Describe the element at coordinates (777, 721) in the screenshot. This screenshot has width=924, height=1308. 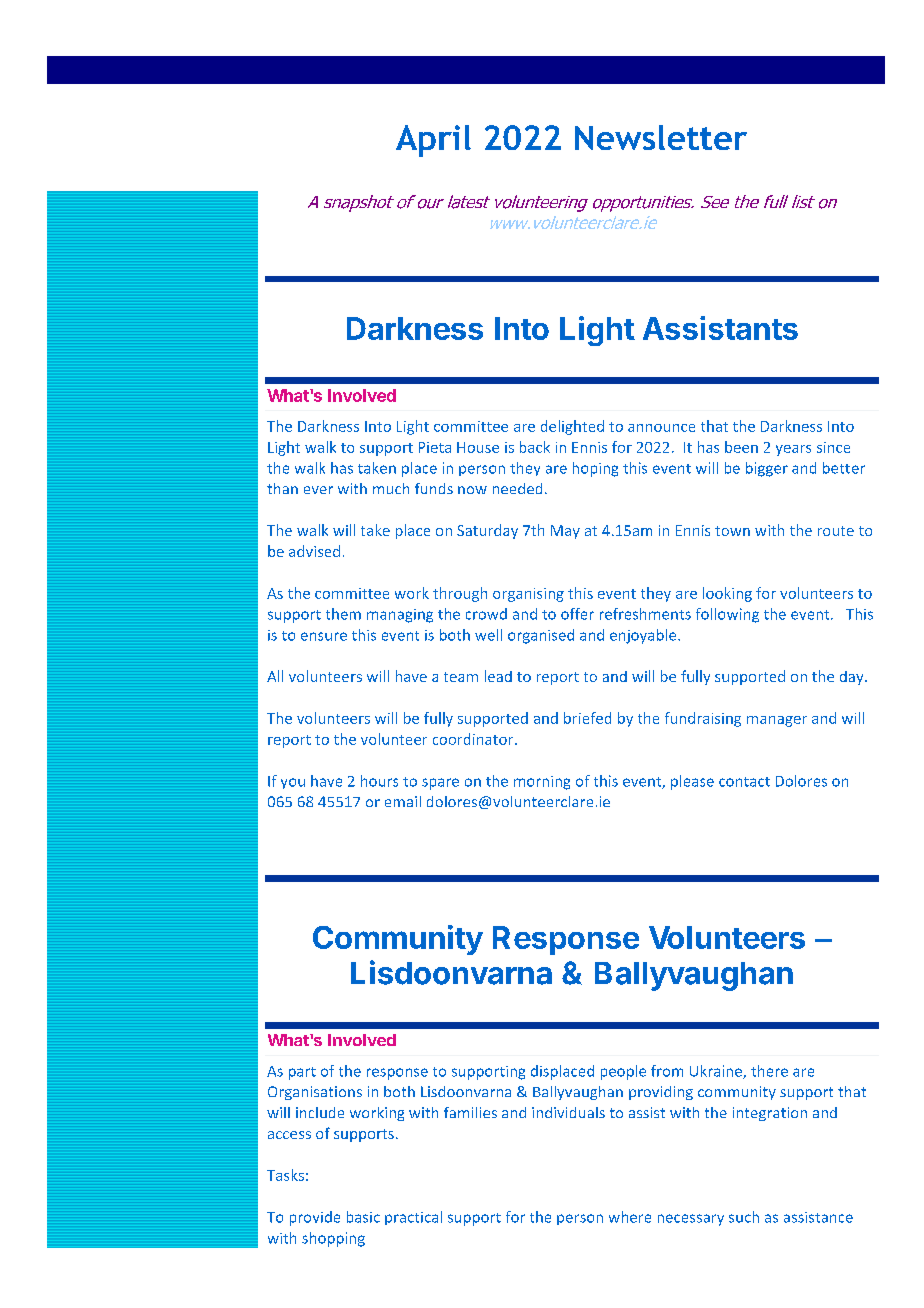
I see `manager` at that location.
